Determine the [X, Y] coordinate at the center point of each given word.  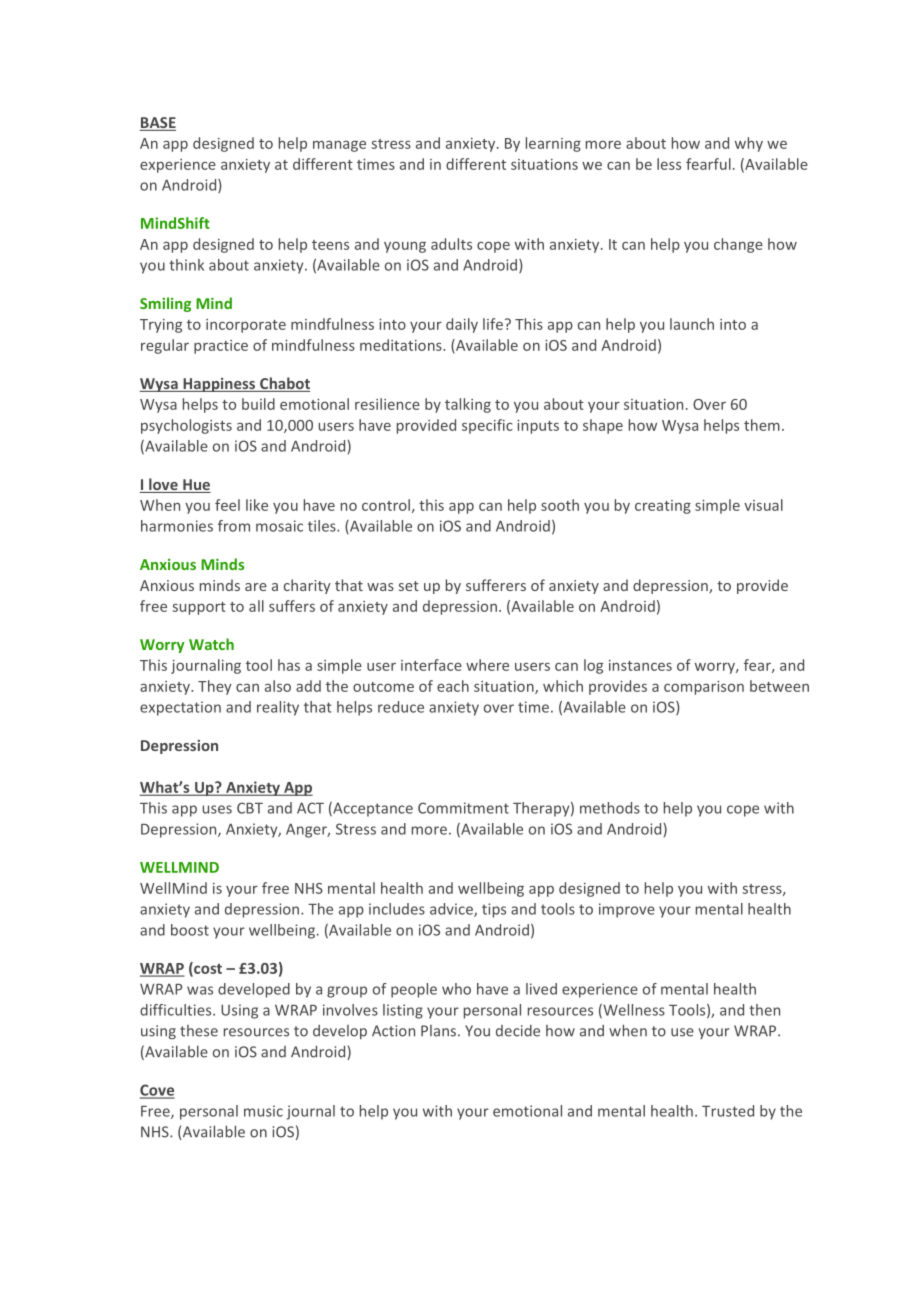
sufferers [496, 585]
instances [640, 665]
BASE [158, 124]
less [669, 164]
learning [553, 144]
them [762, 425]
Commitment [463, 808]
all [256, 606]
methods [610, 808]
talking [468, 405]
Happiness [219, 385]
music [263, 1111]
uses [217, 809]
